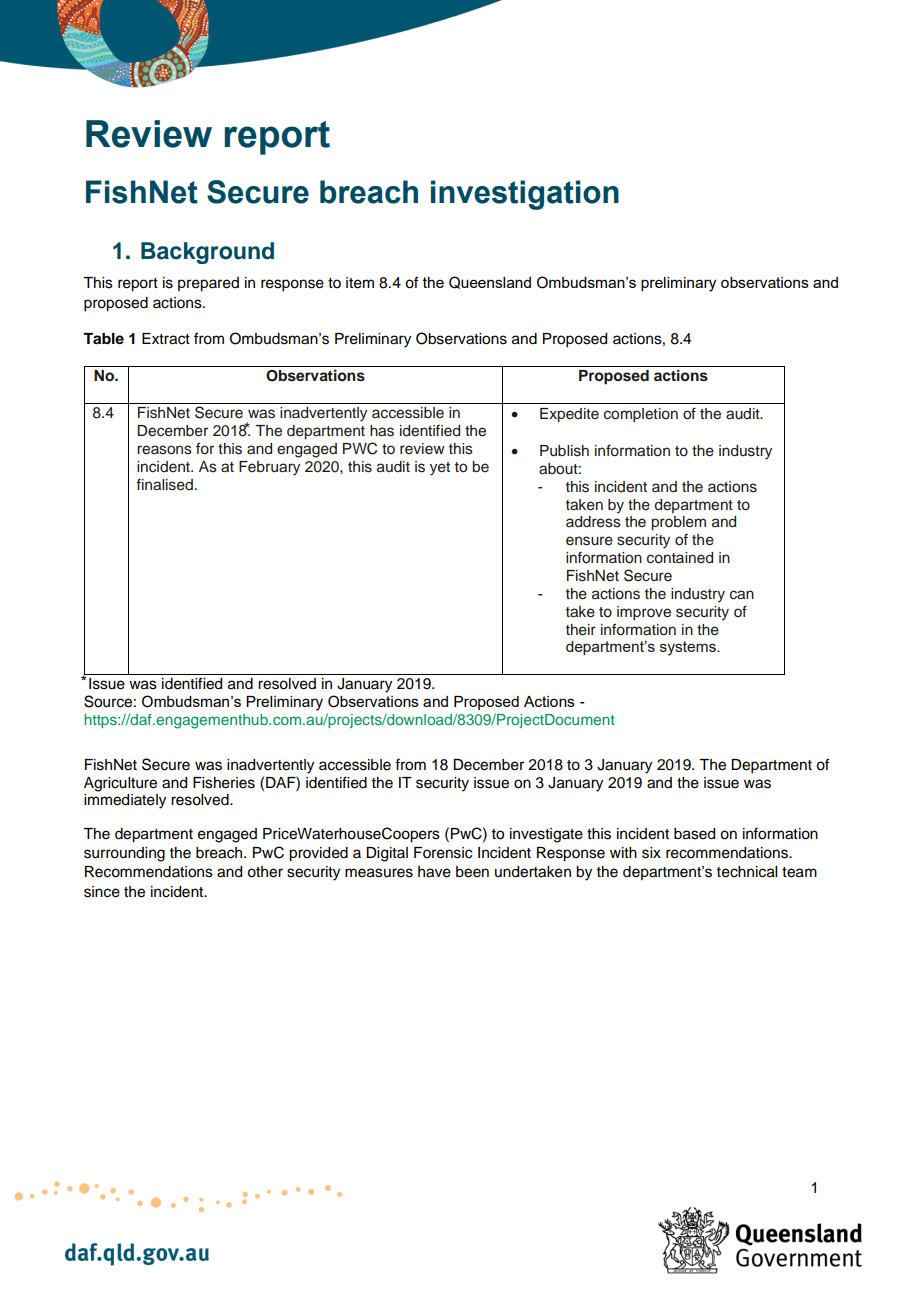 The height and width of the screenshot is (1308, 924). Describe the element at coordinates (689, 648) in the screenshot. I see `systems` at that location.
